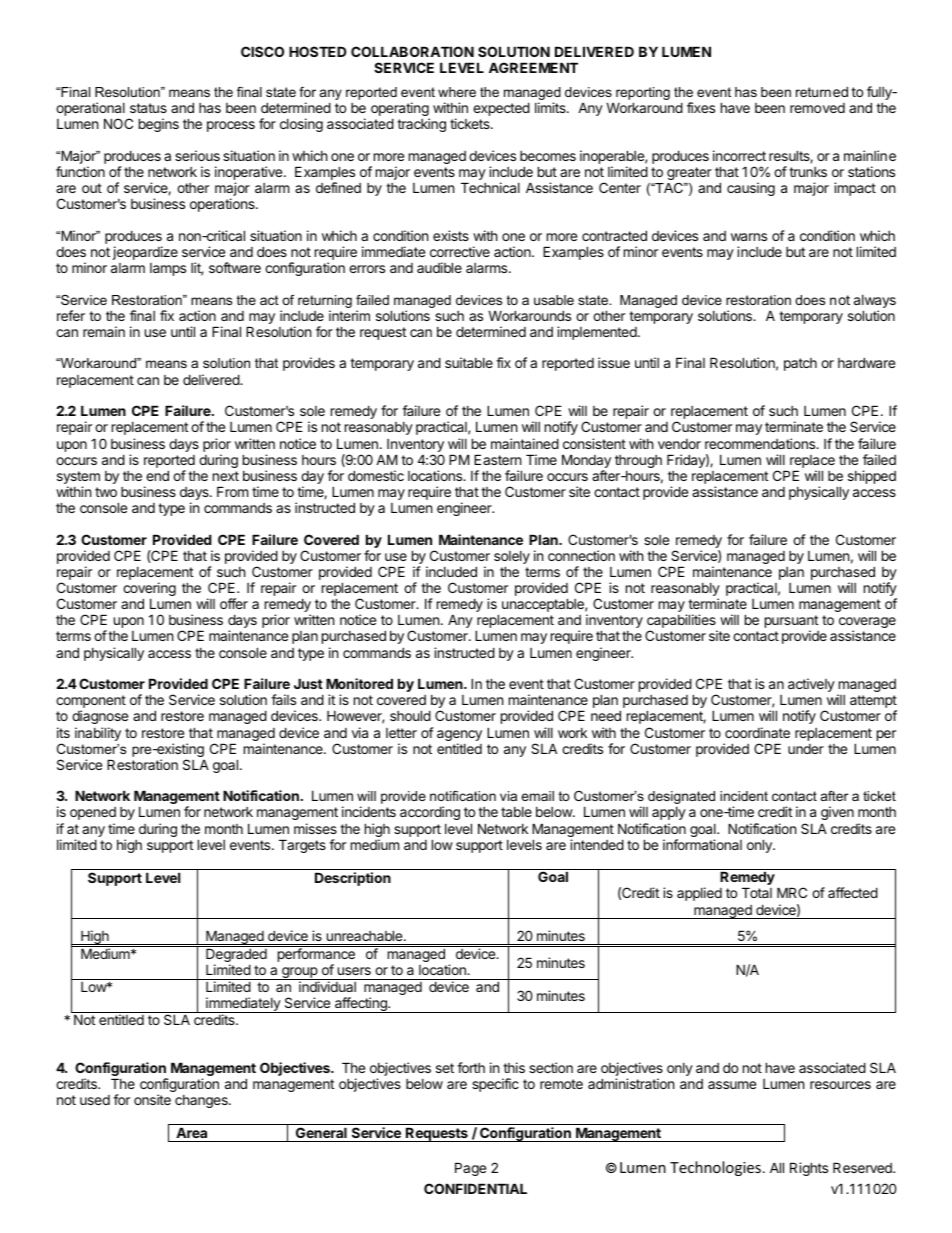 Image resolution: width=952 pixels, height=1233 pixels. I want to click on Rights, so click(809, 1169).
